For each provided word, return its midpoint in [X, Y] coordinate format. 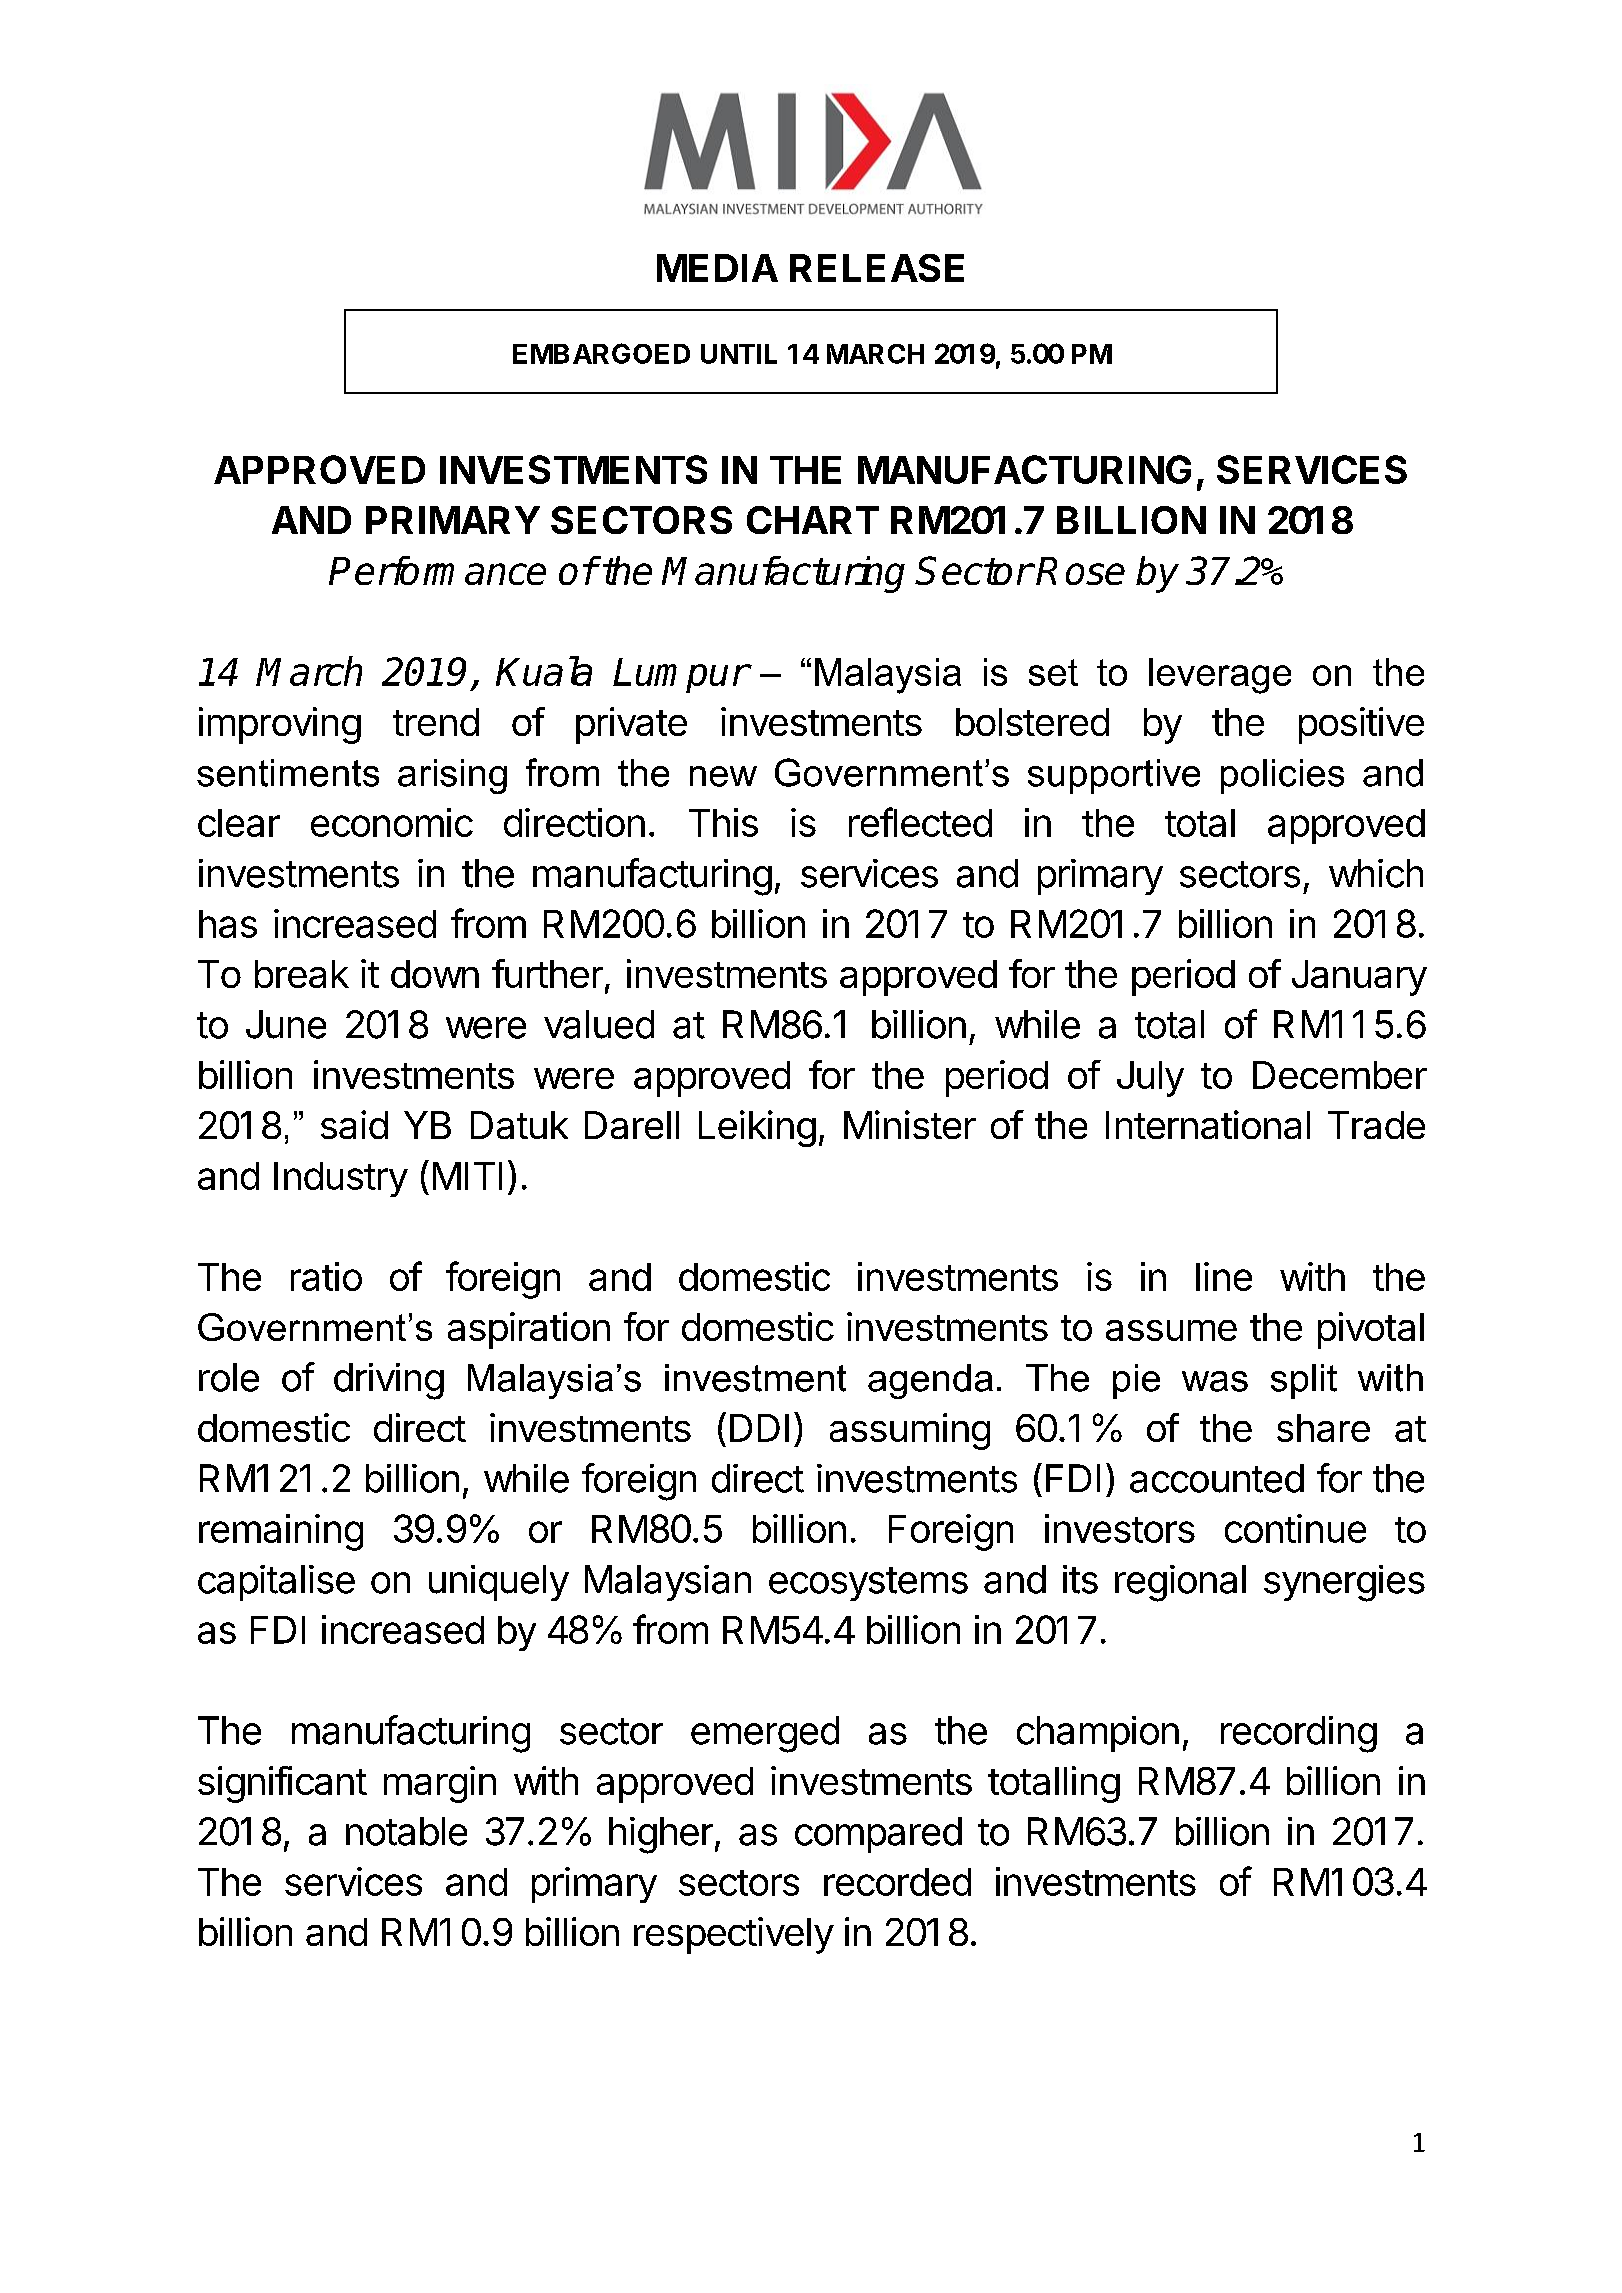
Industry [341, 1179]
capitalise [276, 1583]
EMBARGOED [601, 353]
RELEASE [877, 268]
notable [406, 1831]
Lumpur [680, 675]
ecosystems [868, 1584]
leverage [1220, 676]
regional [1180, 1583]
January [1359, 978]
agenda [930, 1381]
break [302, 974]
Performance [437, 570]
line [1224, 1276]
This [723, 822]
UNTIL [739, 354]
